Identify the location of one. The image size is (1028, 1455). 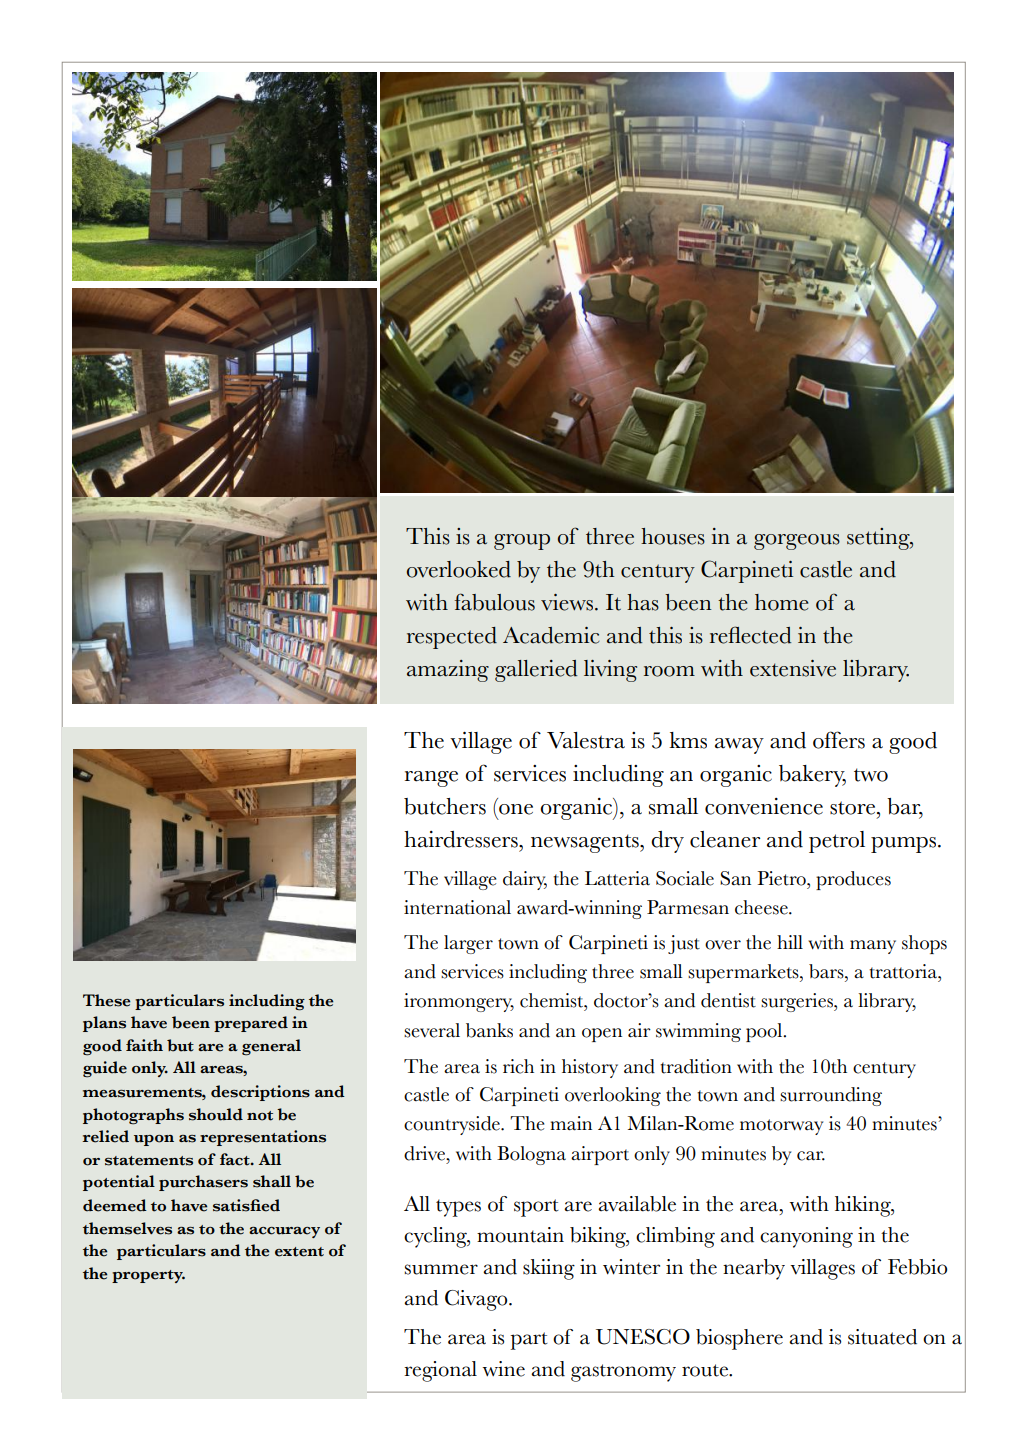
(516, 809).
